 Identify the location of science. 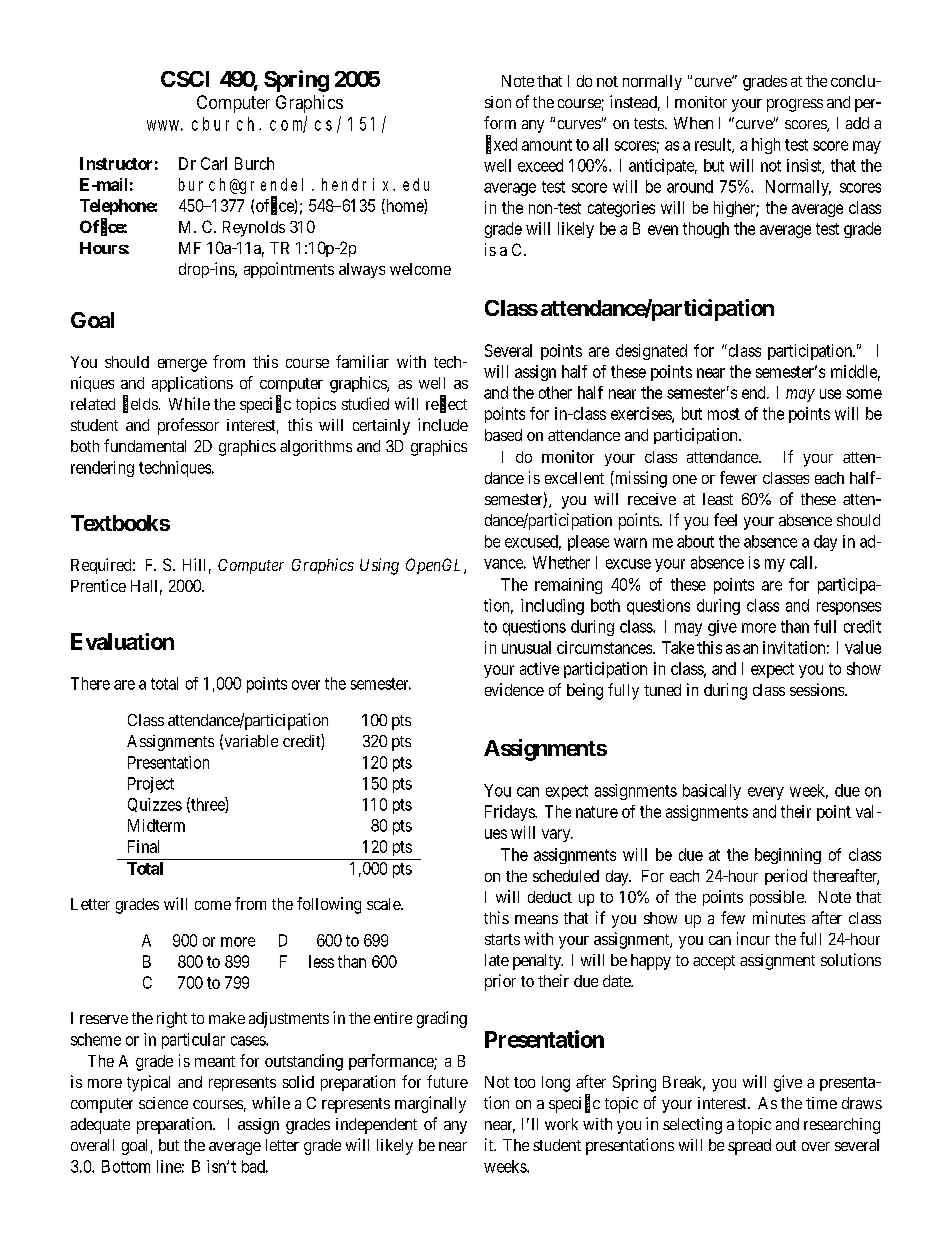
(163, 1103).
